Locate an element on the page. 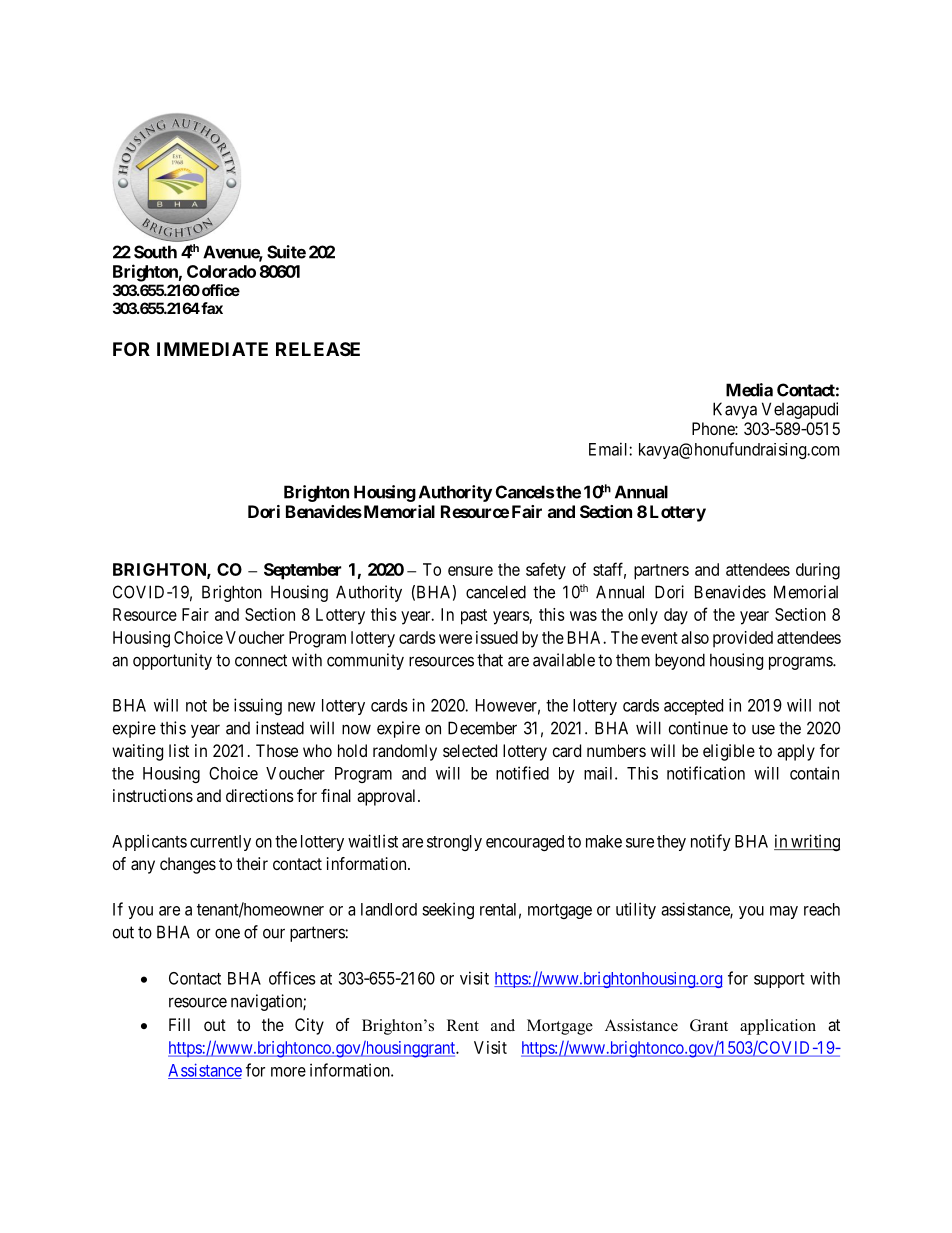 This document has width=952, height=1233. Fill is located at coordinates (179, 1024).
